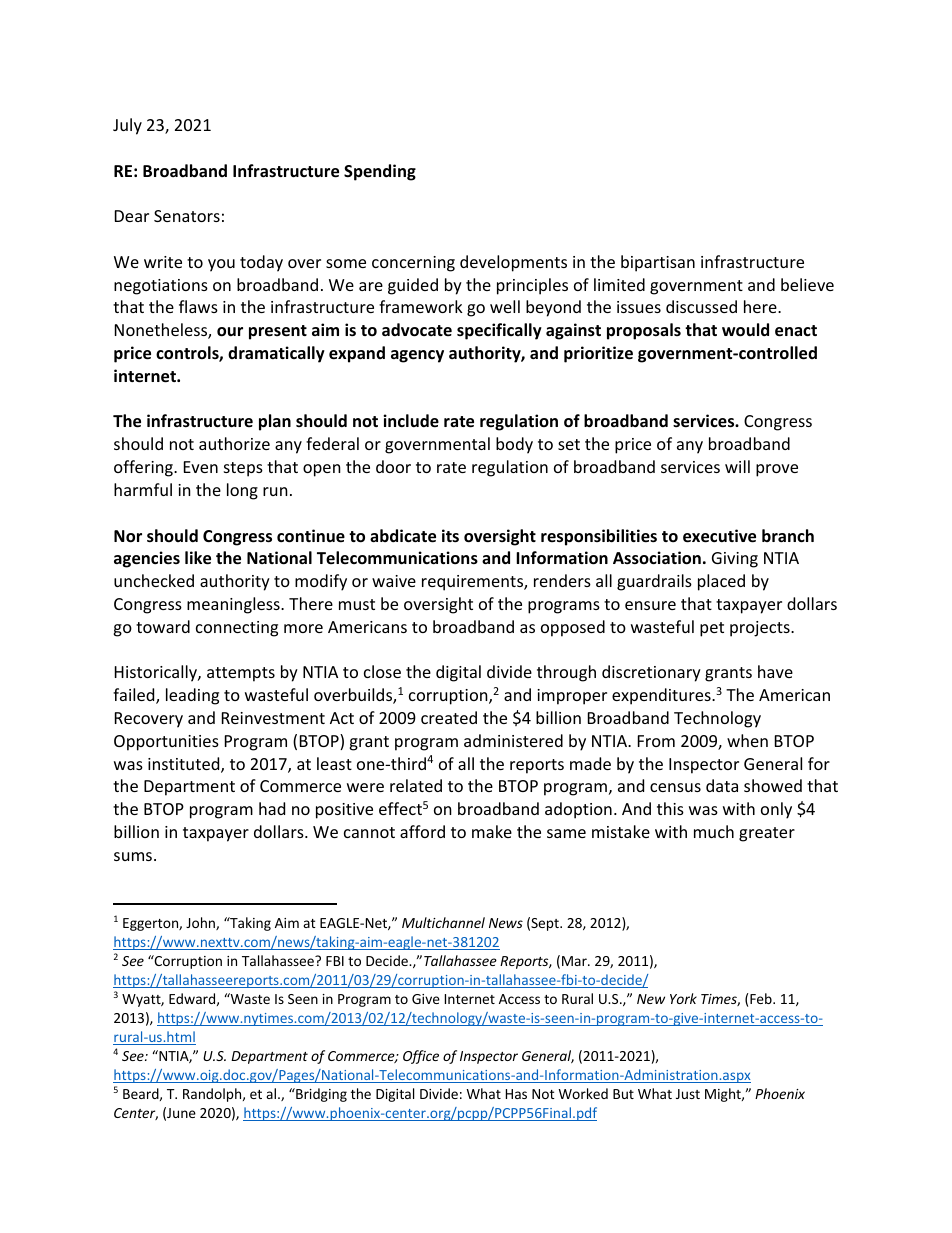 This screenshot has width=952, height=1233. I want to click on would, so click(745, 330).
